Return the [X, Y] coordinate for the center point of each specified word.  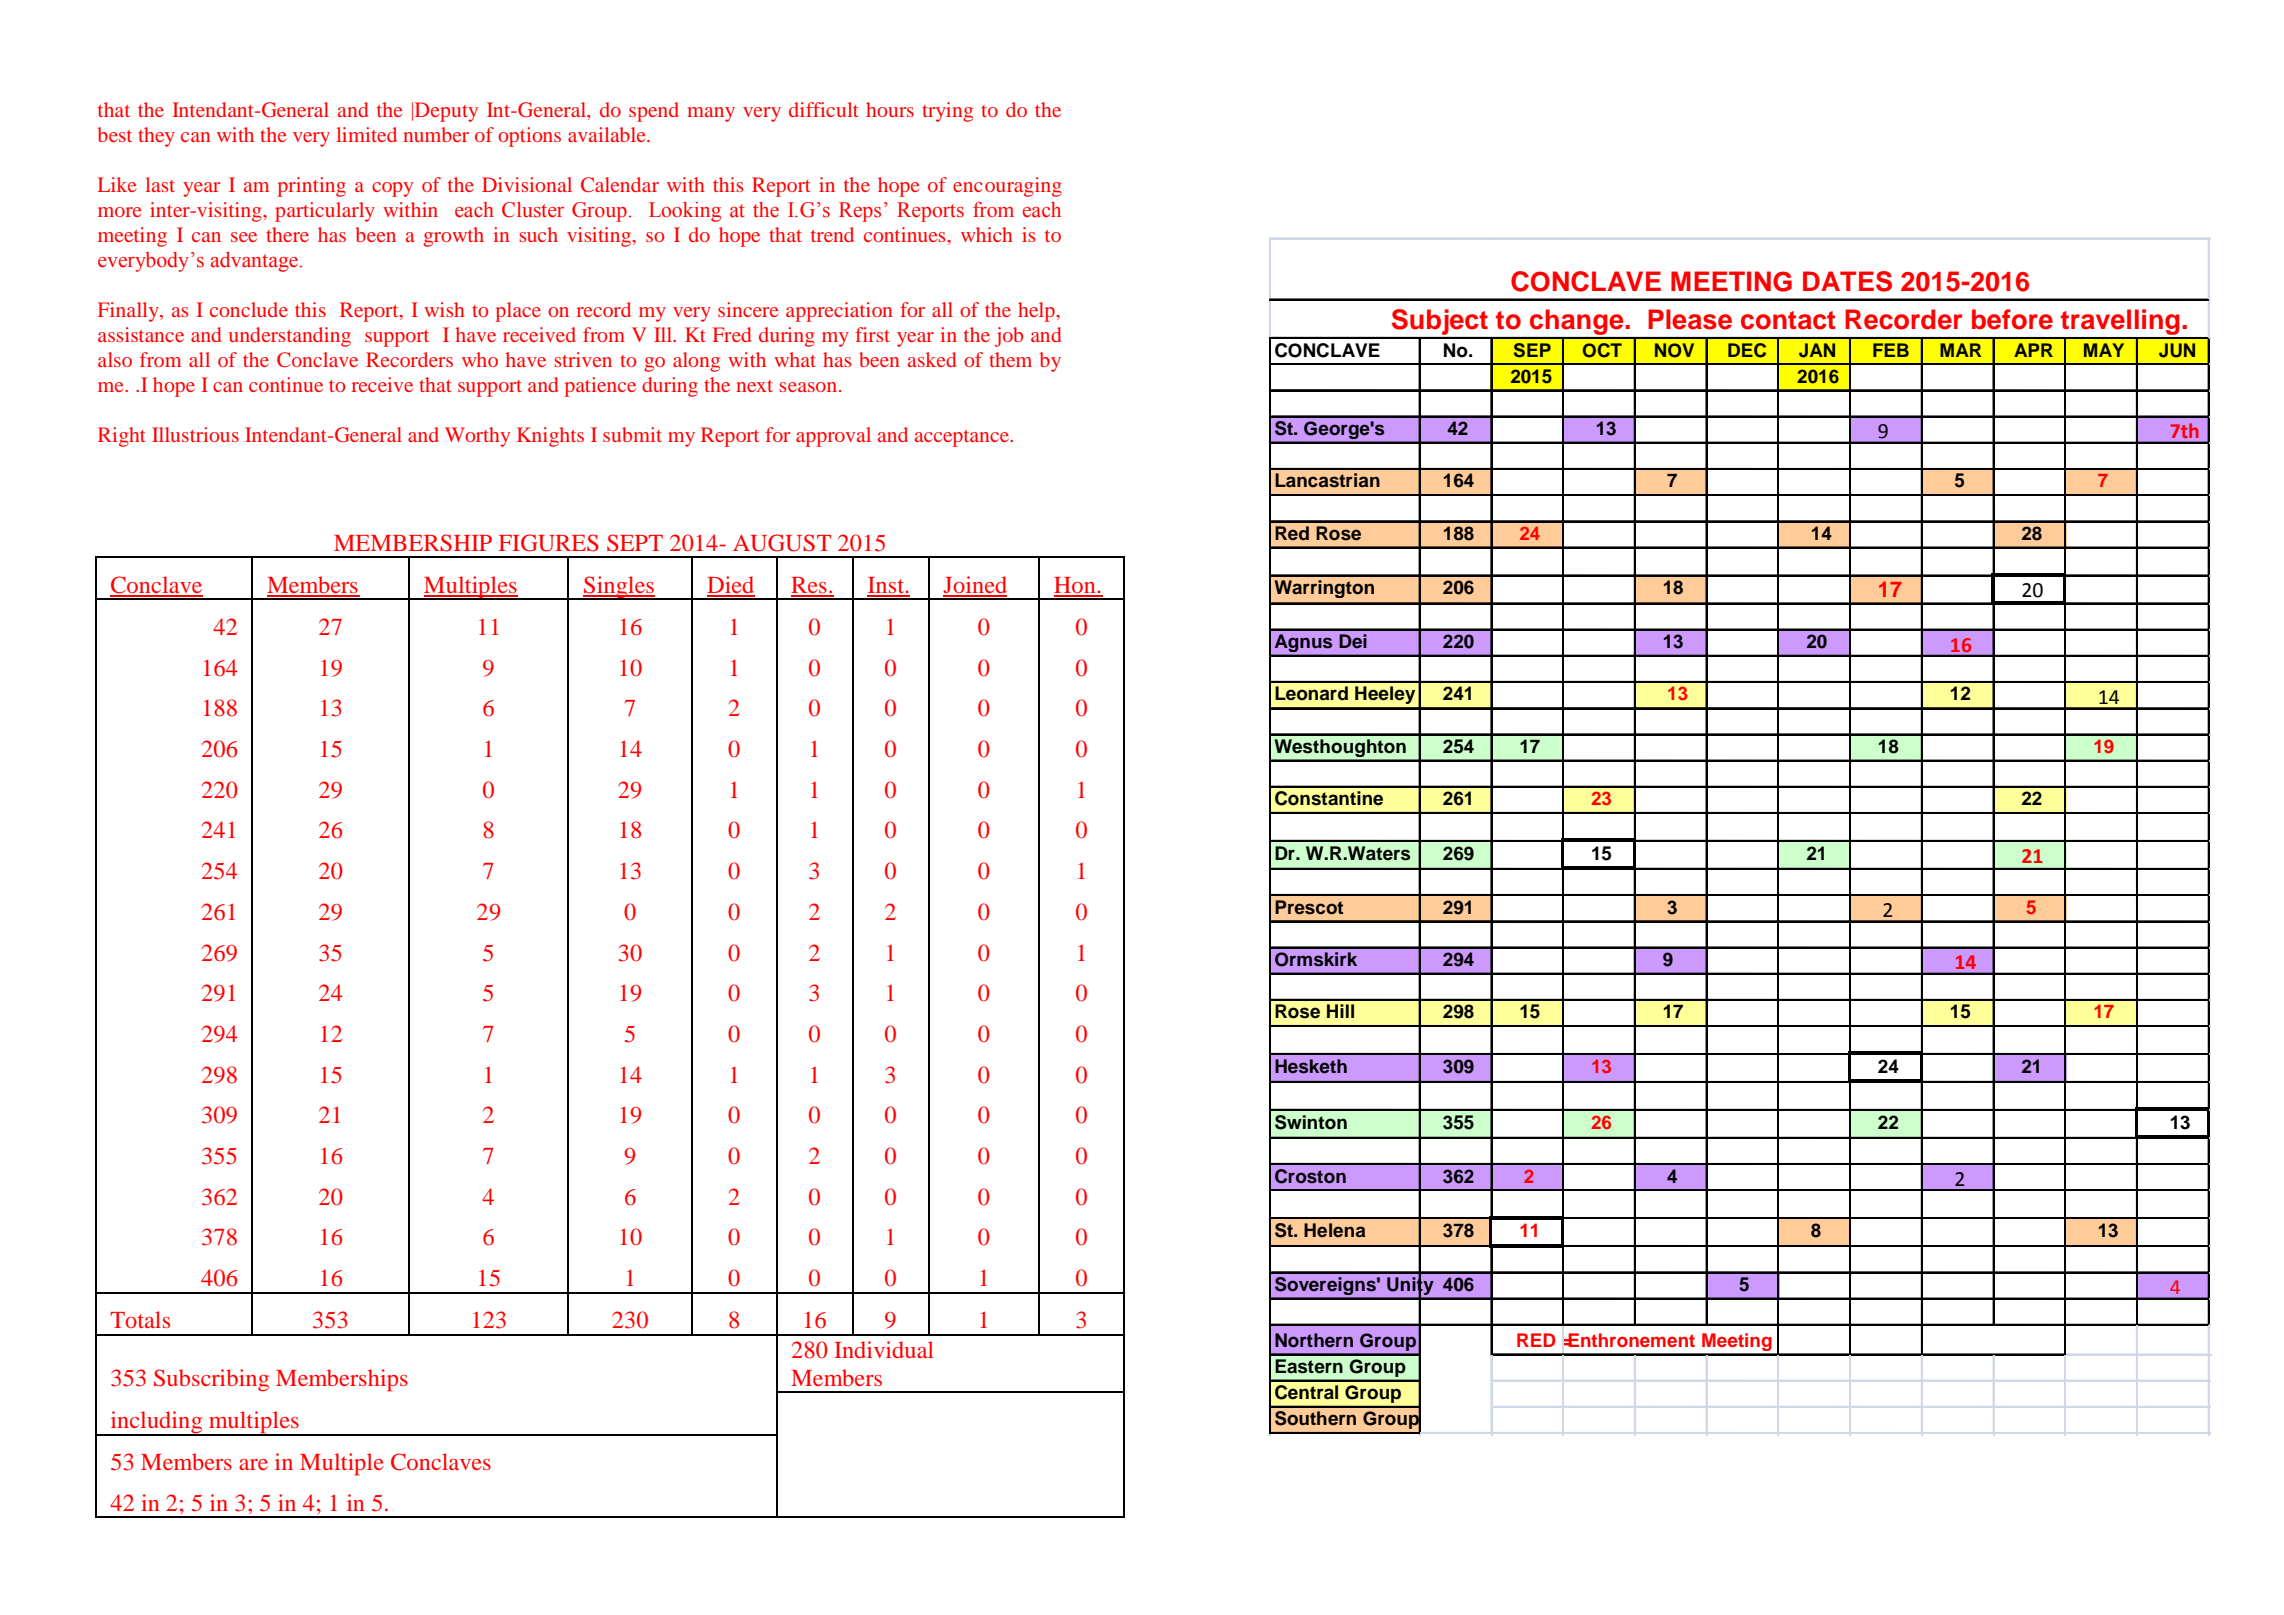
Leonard [1311, 693]
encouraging [1007, 187]
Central [1306, 1392]
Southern [1315, 1418]
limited [367, 134]
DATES [1847, 281]
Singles [619, 588]
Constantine [1329, 798]
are [253, 1464]
